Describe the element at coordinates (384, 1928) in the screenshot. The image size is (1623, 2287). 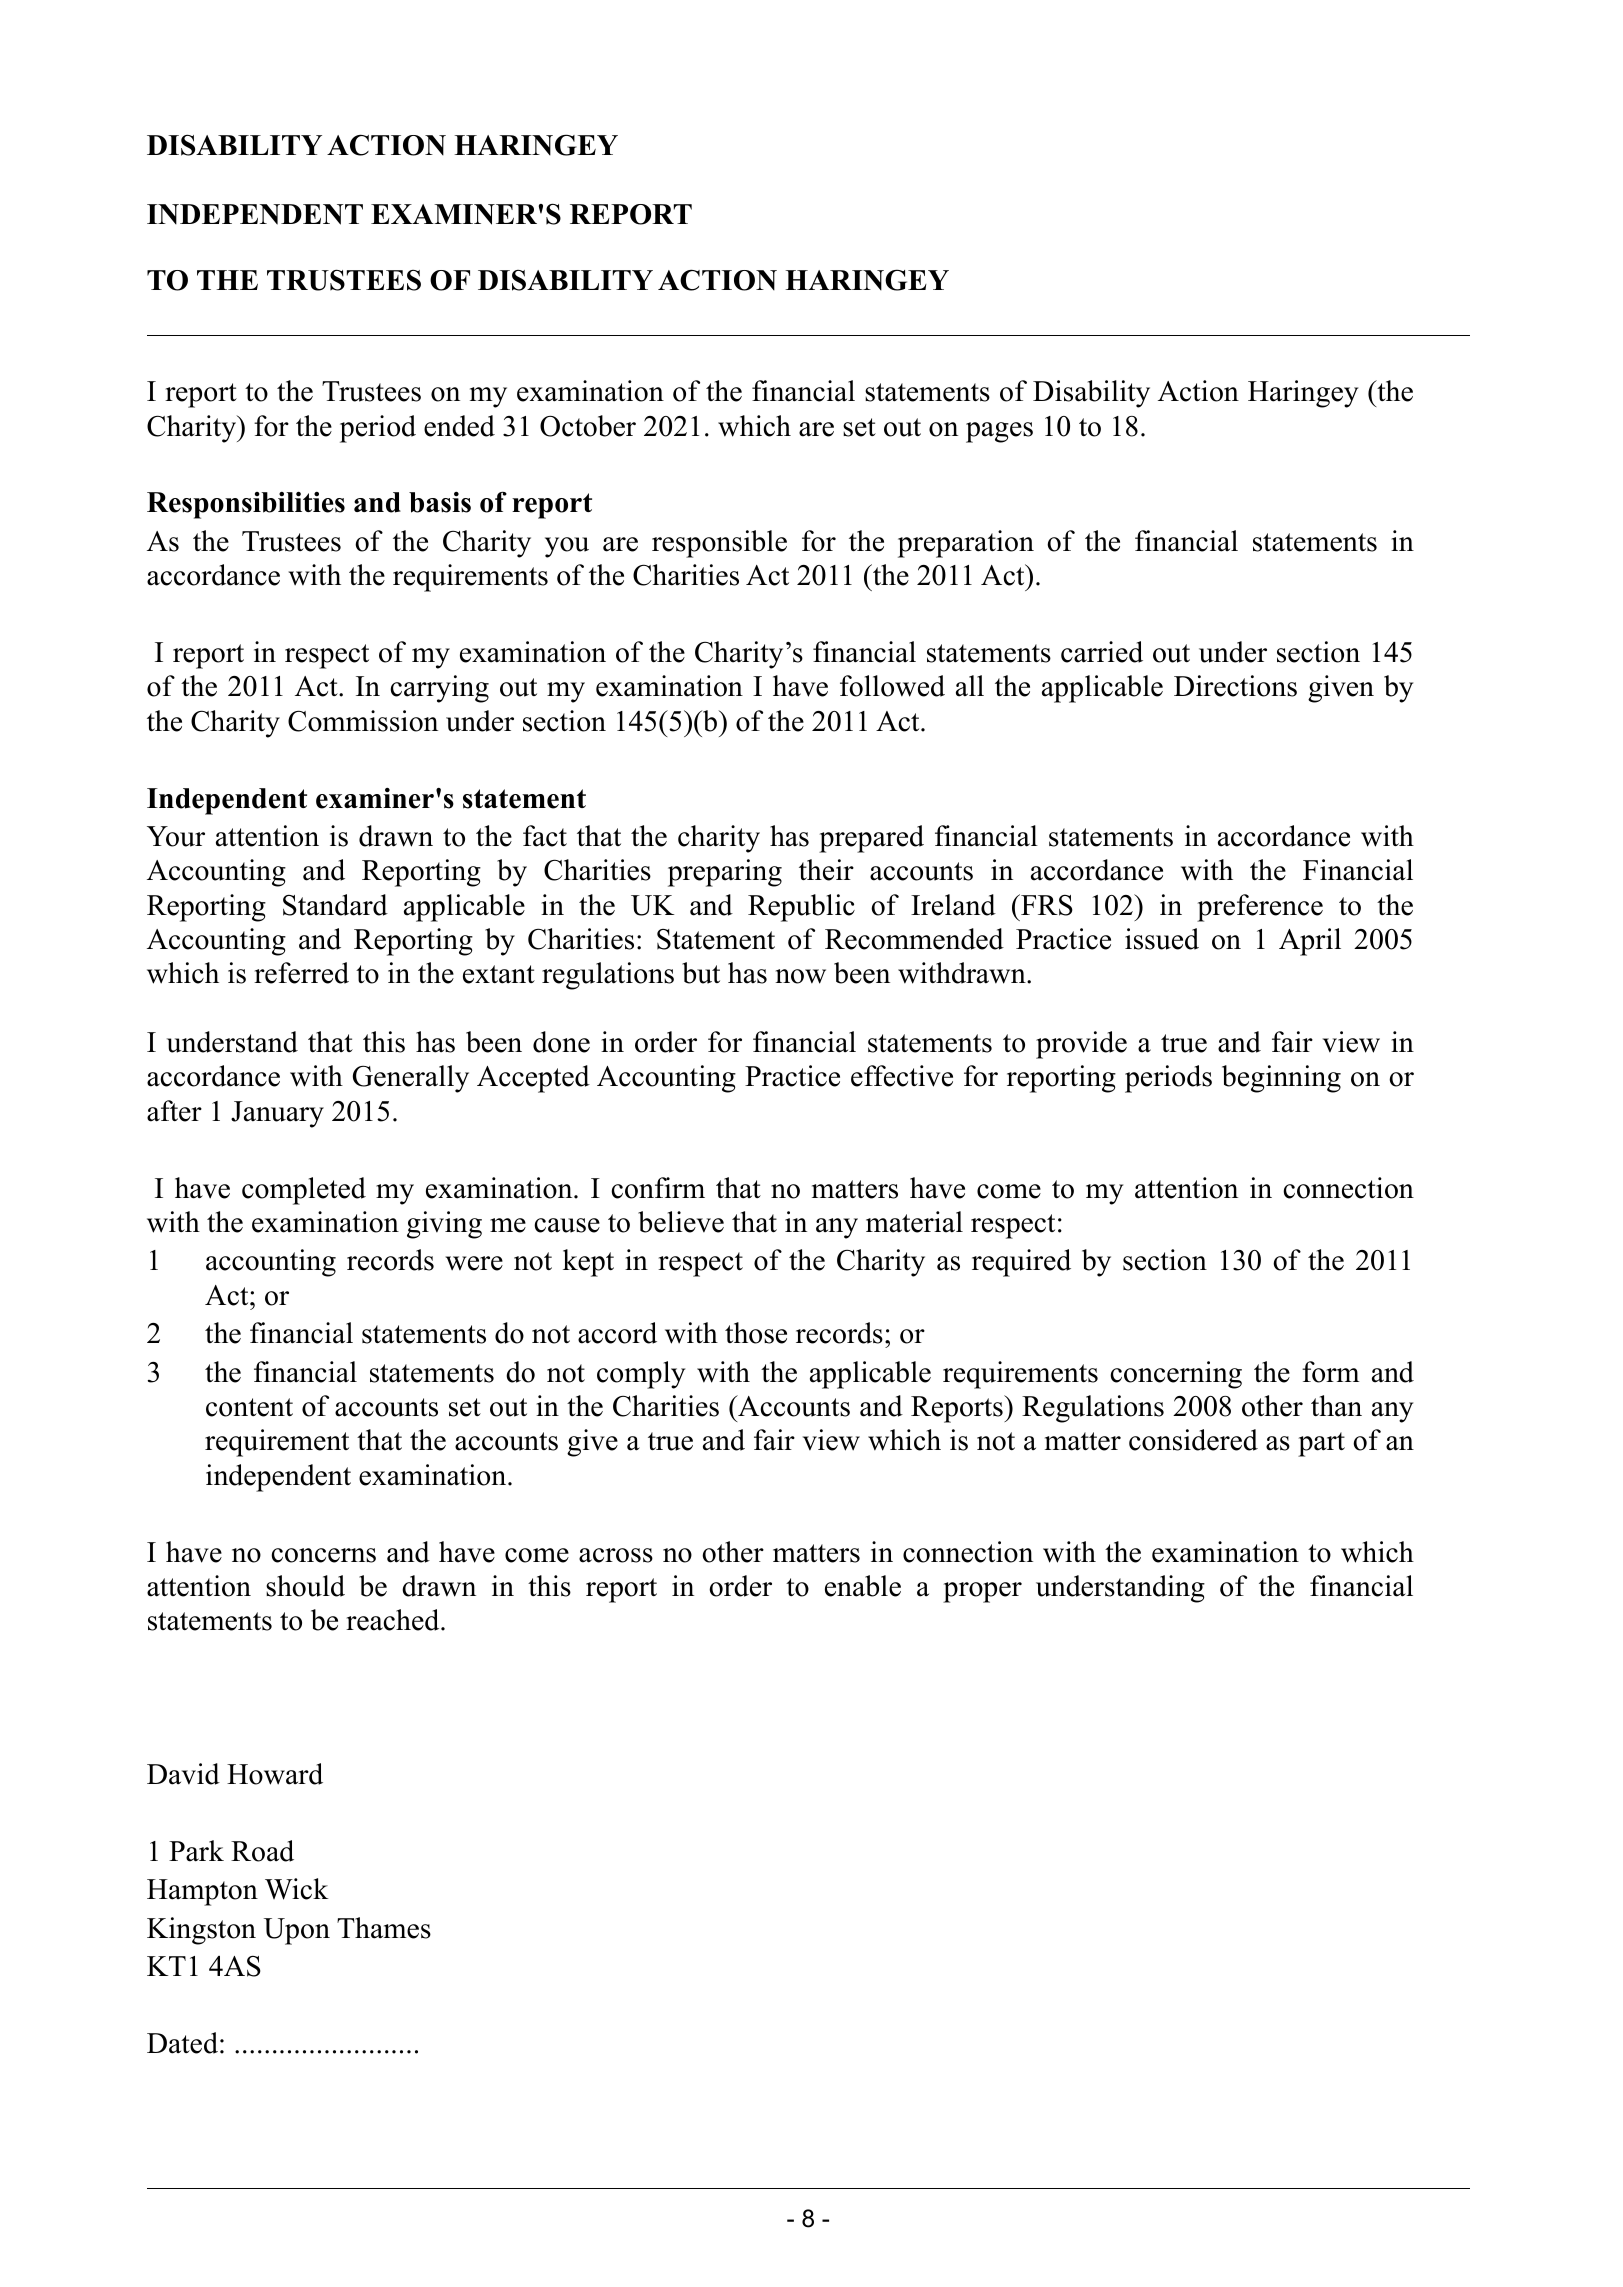
I see `Thames` at that location.
